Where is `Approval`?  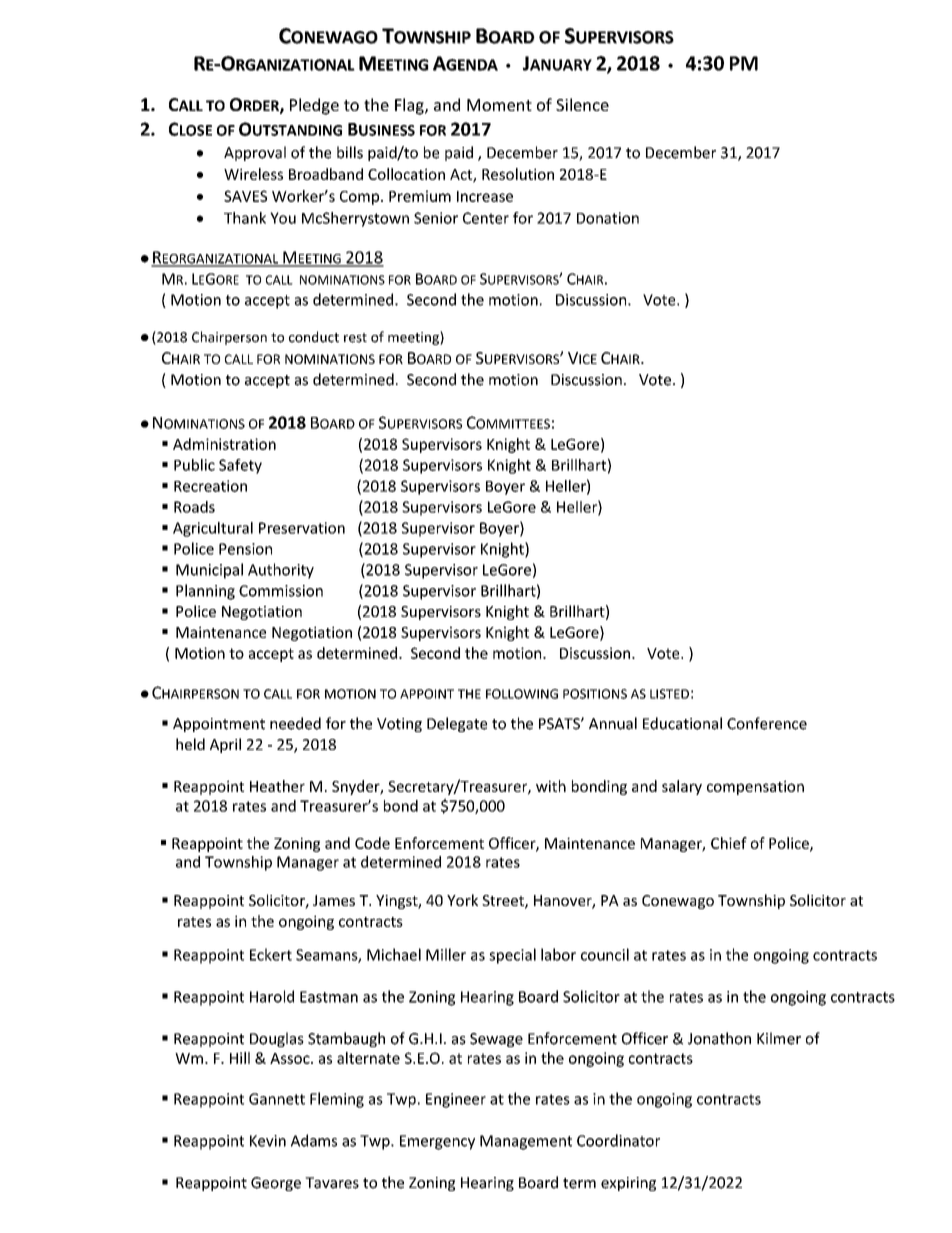
Approval is located at coordinates (255, 153).
